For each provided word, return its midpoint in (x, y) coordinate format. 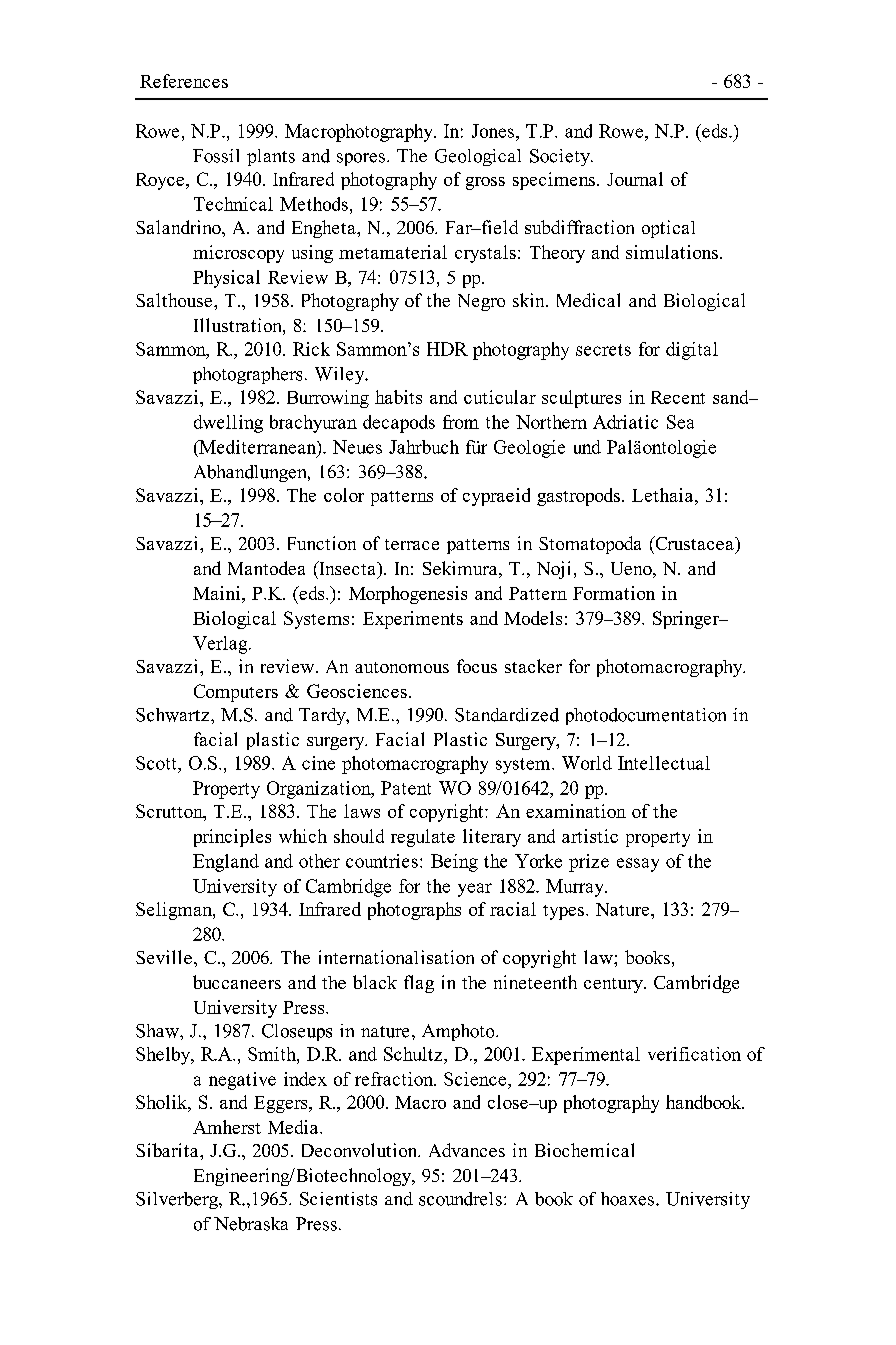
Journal (635, 179)
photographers (247, 375)
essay (638, 865)
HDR (447, 349)
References (184, 81)
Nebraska (251, 1224)
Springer (687, 620)
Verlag (221, 645)
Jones (494, 131)
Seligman (175, 911)
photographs (414, 911)
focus (477, 666)
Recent (678, 397)
